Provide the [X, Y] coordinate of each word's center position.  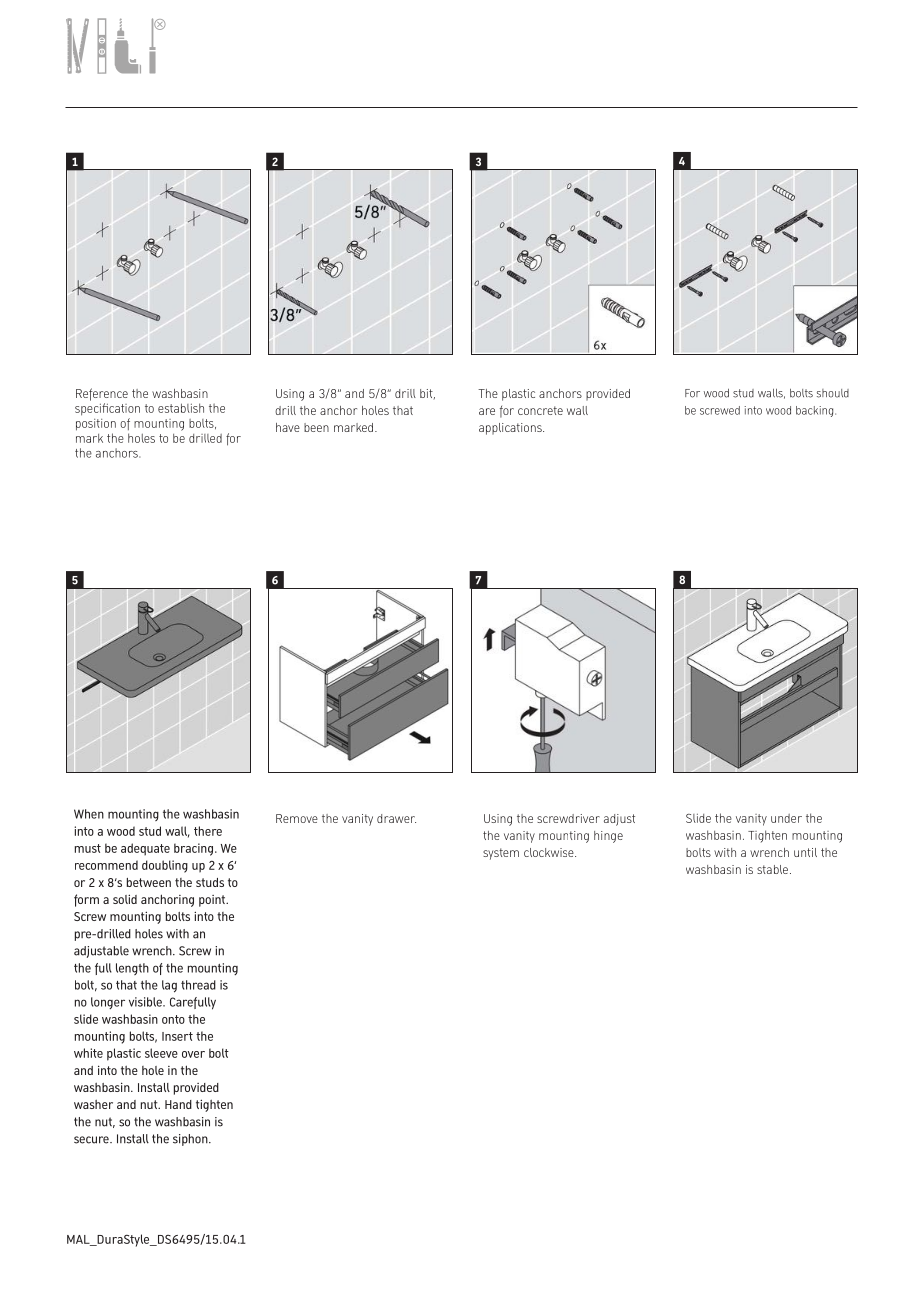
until [805, 852]
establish [181, 408]
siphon [191, 1140]
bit [427, 394]
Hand [178, 1104]
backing [816, 411]
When [89, 814]
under [786, 818]
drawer [396, 818]
